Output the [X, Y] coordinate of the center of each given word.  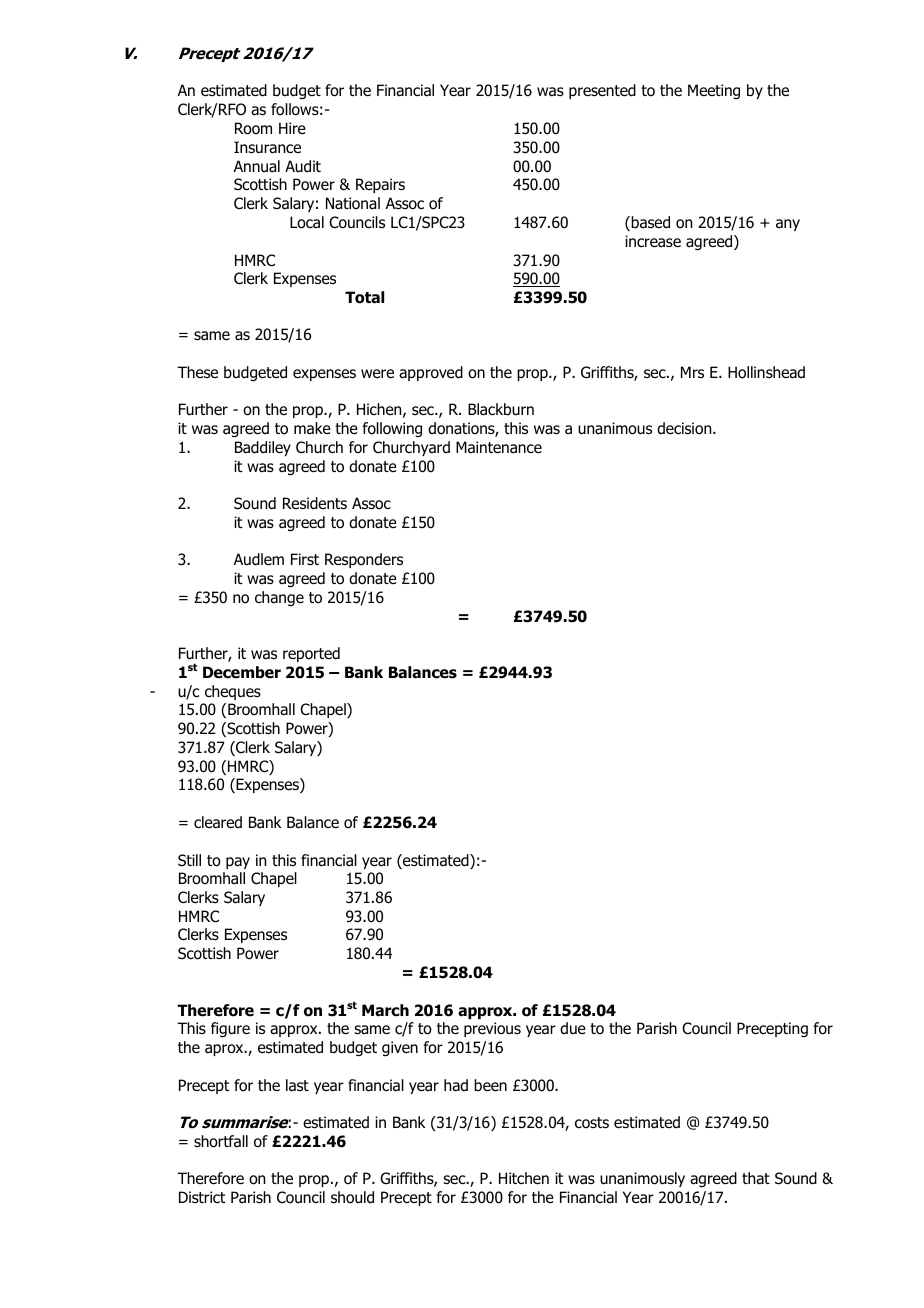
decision [685, 428]
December [242, 672]
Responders [364, 560]
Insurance [267, 147]
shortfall [221, 1141]
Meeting [714, 91]
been [490, 1085]
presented [602, 91]
